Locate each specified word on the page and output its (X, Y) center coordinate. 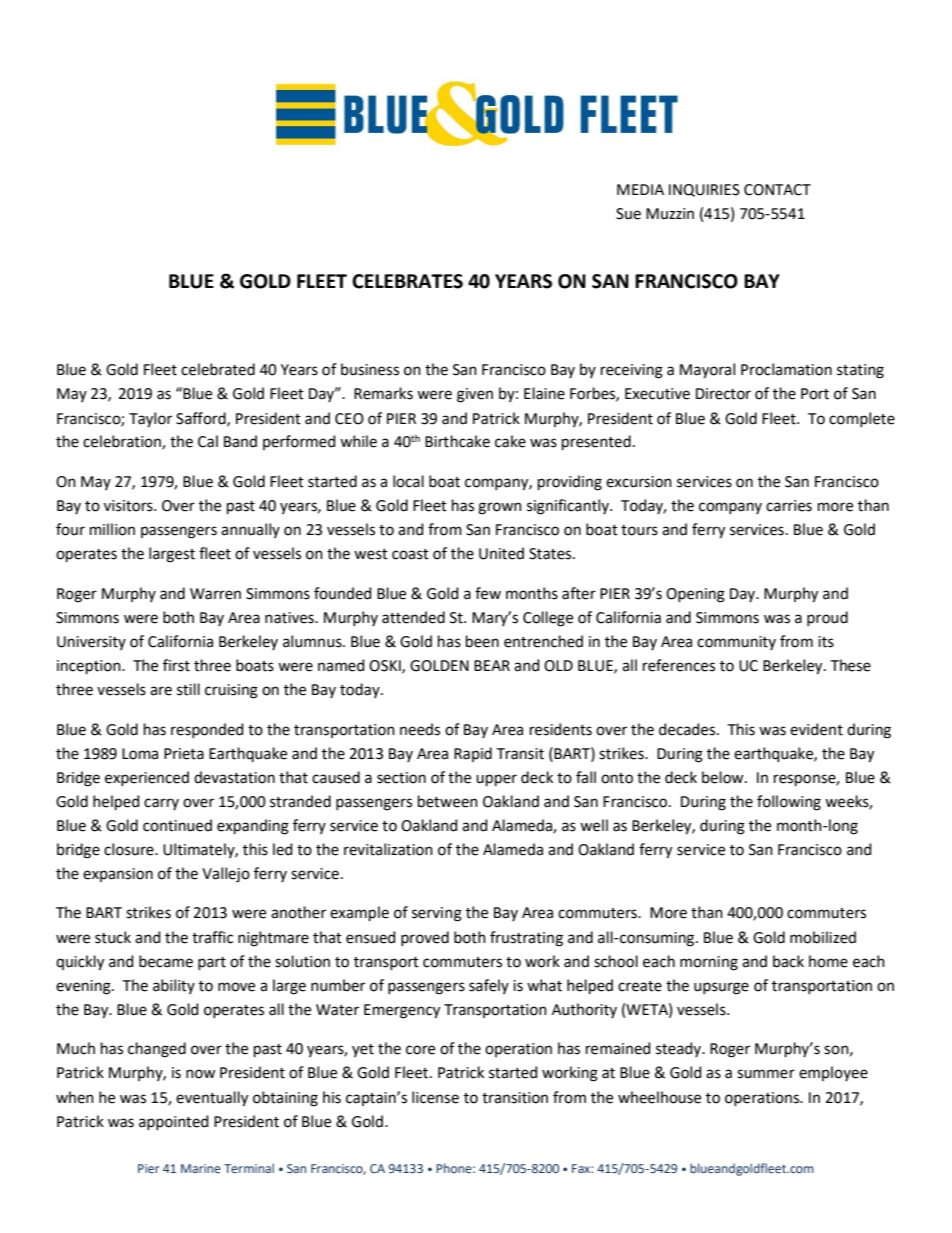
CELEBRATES (407, 281)
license (435, 1097)
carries (789, 506)
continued (177, 825)
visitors (129, 506)
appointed (173, 1122)
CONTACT (777, 190)
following (789, 803)
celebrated (218, 369)
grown (500, 508)
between (448, 801)
